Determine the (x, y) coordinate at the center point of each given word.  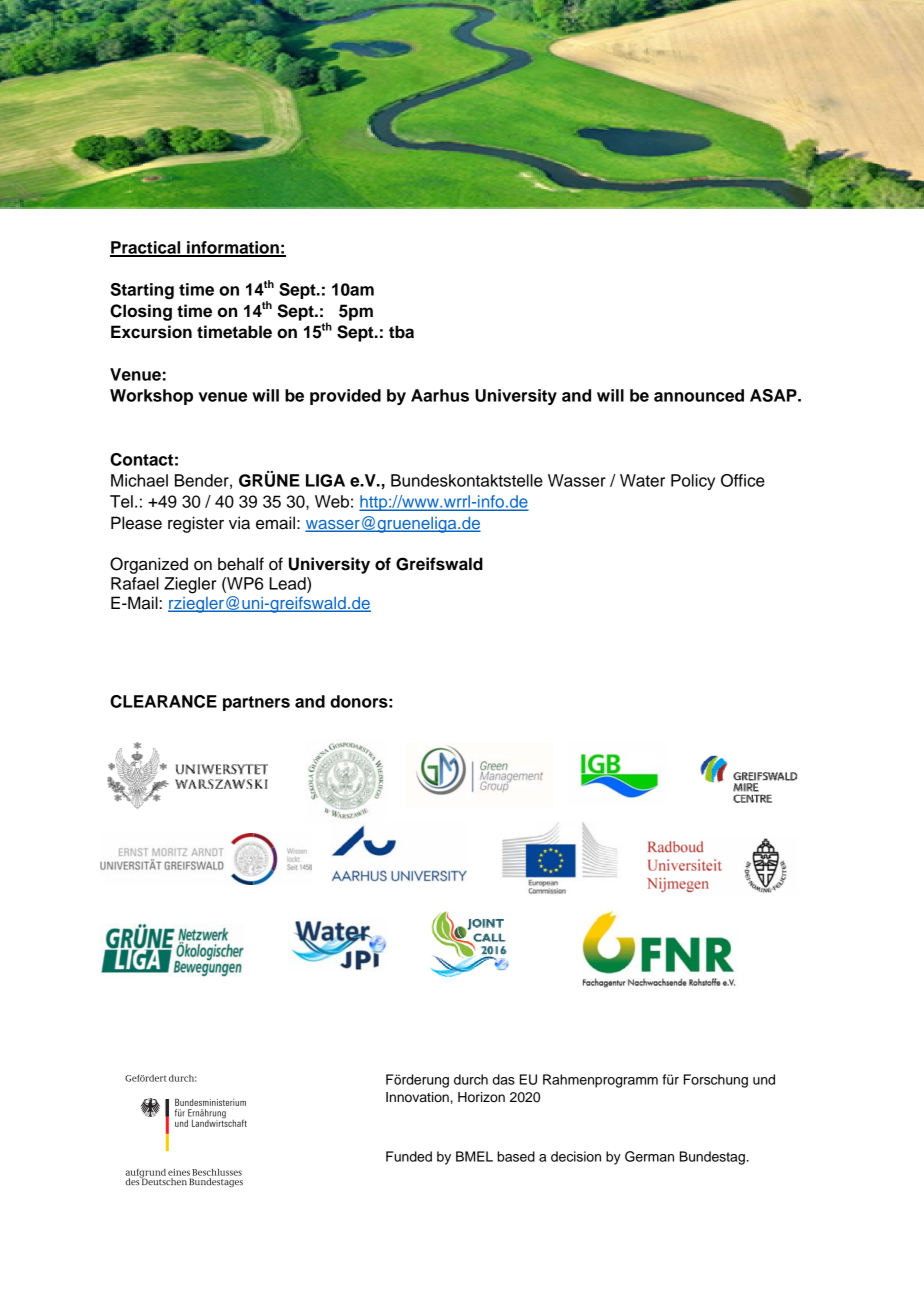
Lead (288, 583)
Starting (142, 291)
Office (743, 480)
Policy (693, 482)
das (504, 1079)
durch (471, 1079)
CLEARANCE (163, 701)
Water (642, 480)
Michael (139, 480)
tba (401, 332)
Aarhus (440, 395)
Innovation (417, 1097)
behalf (241, 564)
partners (256, 703)
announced (699, 395)
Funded (409, 1156)
